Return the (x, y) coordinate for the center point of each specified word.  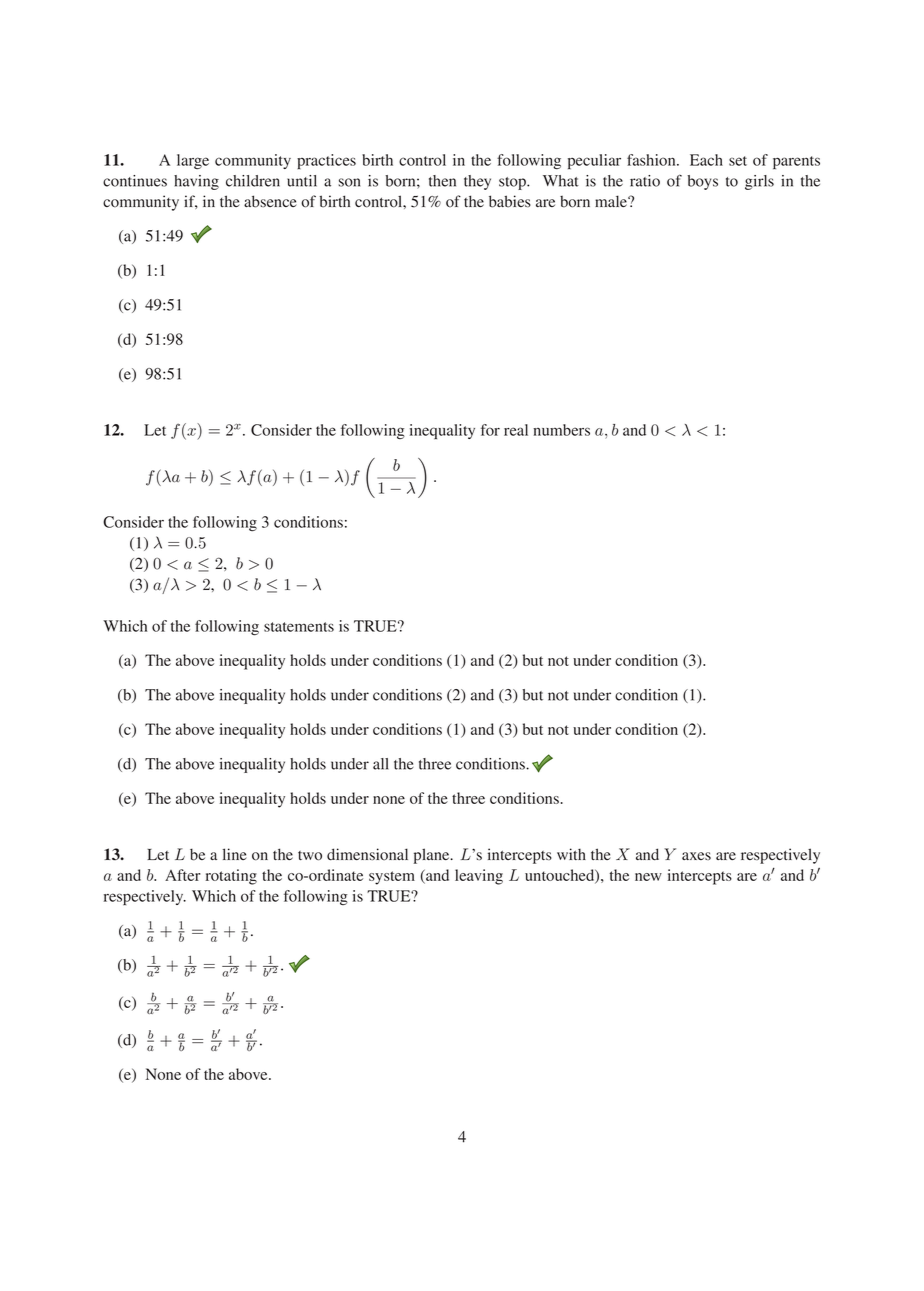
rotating (231, 877)
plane (433, 856)
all (381, 764)
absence (270, 201)
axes (696, 856)
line (235, 854)
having (196, 182)
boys (702, 182)
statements (299, 627)
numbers (561, 430)
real (516, 430)
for (490, 430)
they (477, 182)
